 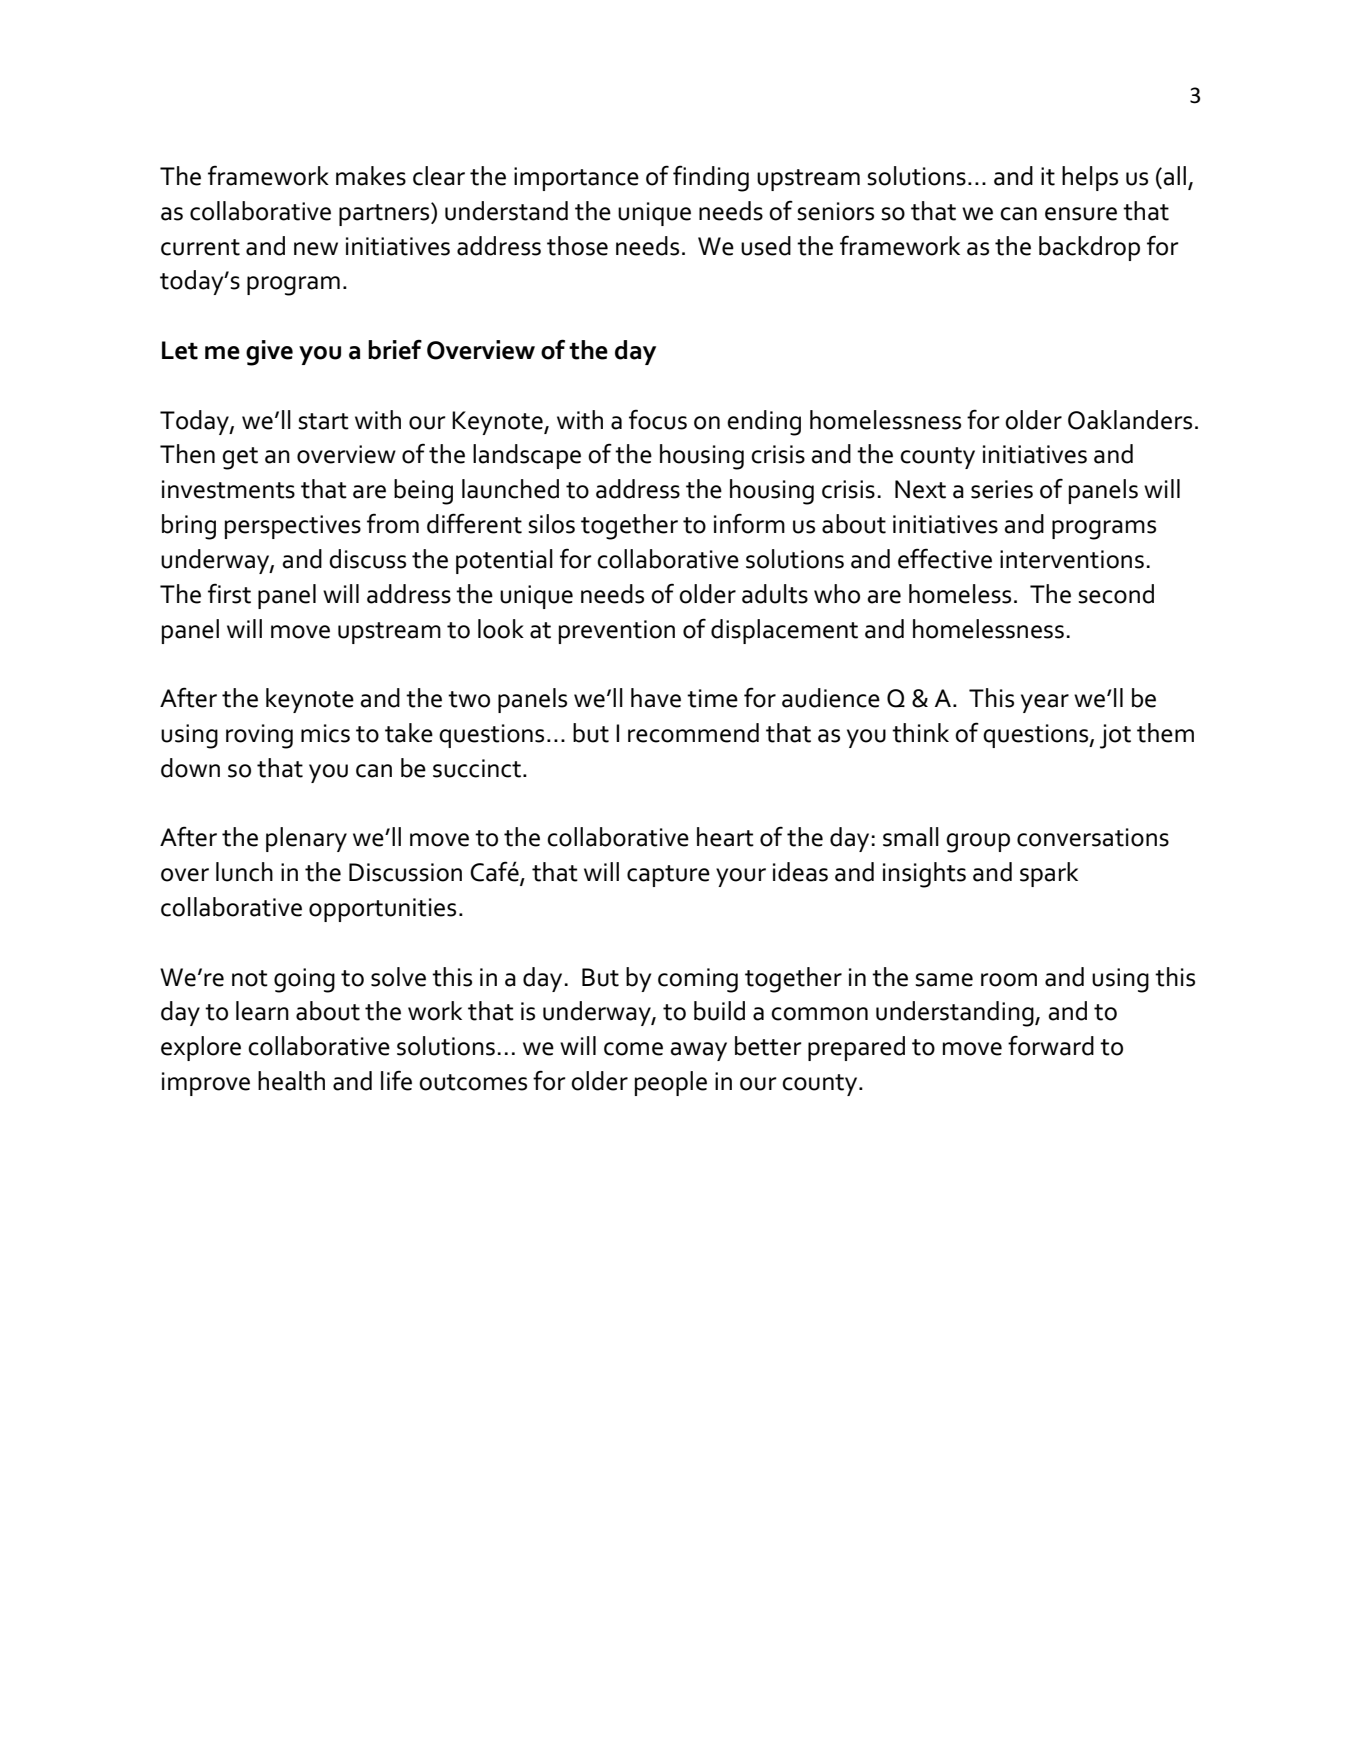 I want to click on partners, so click(x=385, y=214).
